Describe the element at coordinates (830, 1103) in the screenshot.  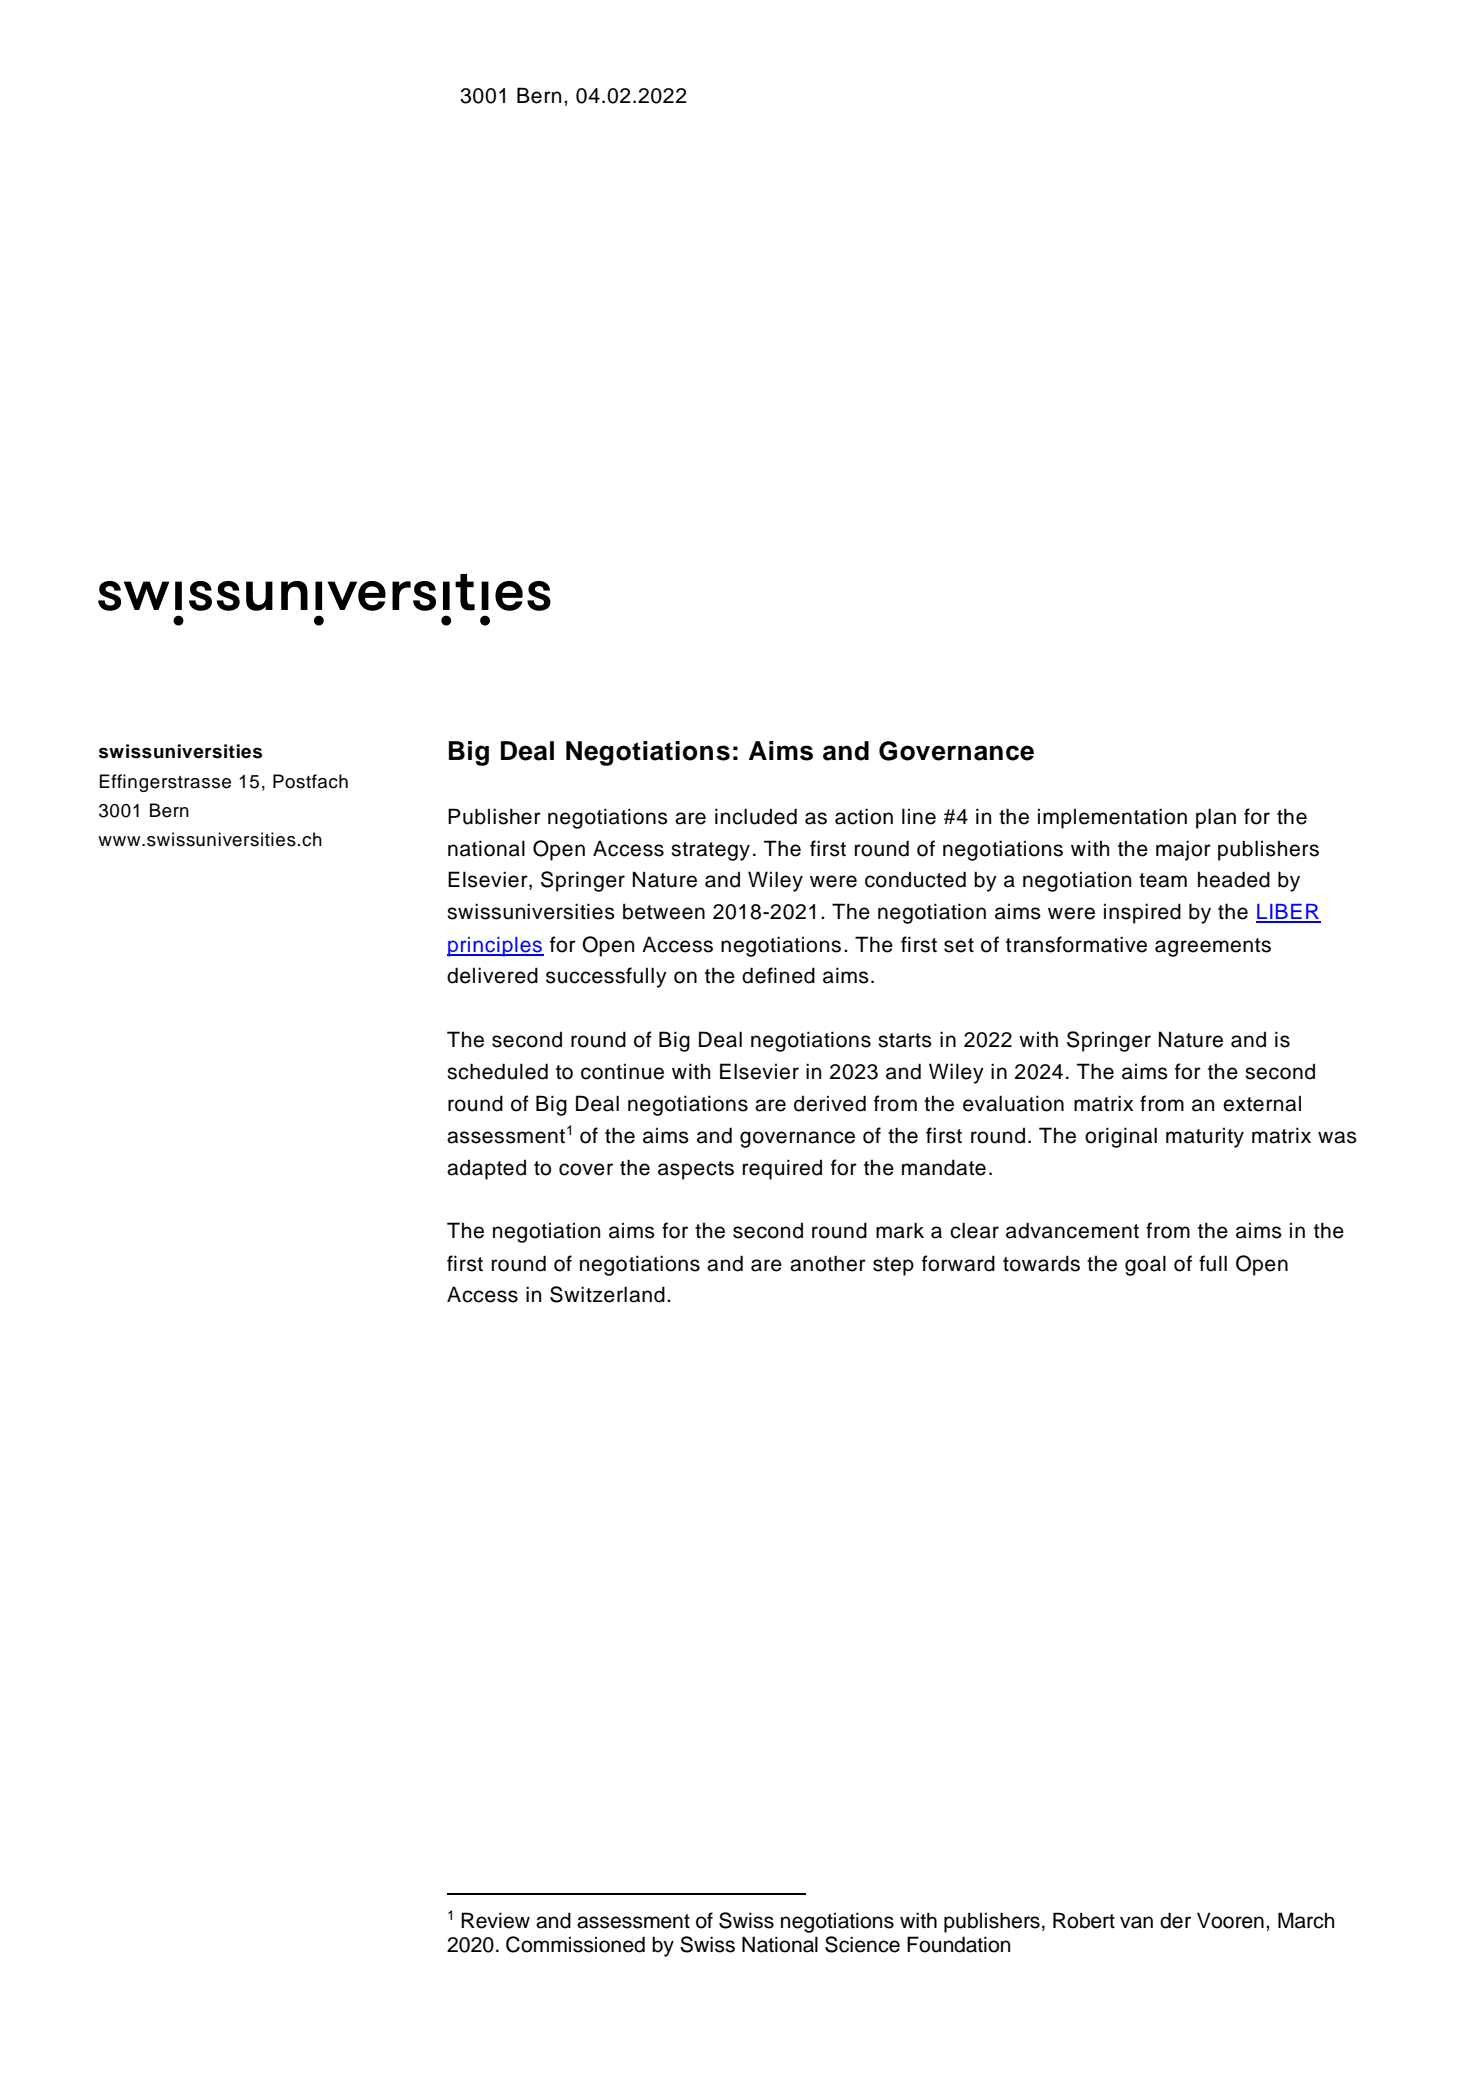
I see `derived` at that location.
